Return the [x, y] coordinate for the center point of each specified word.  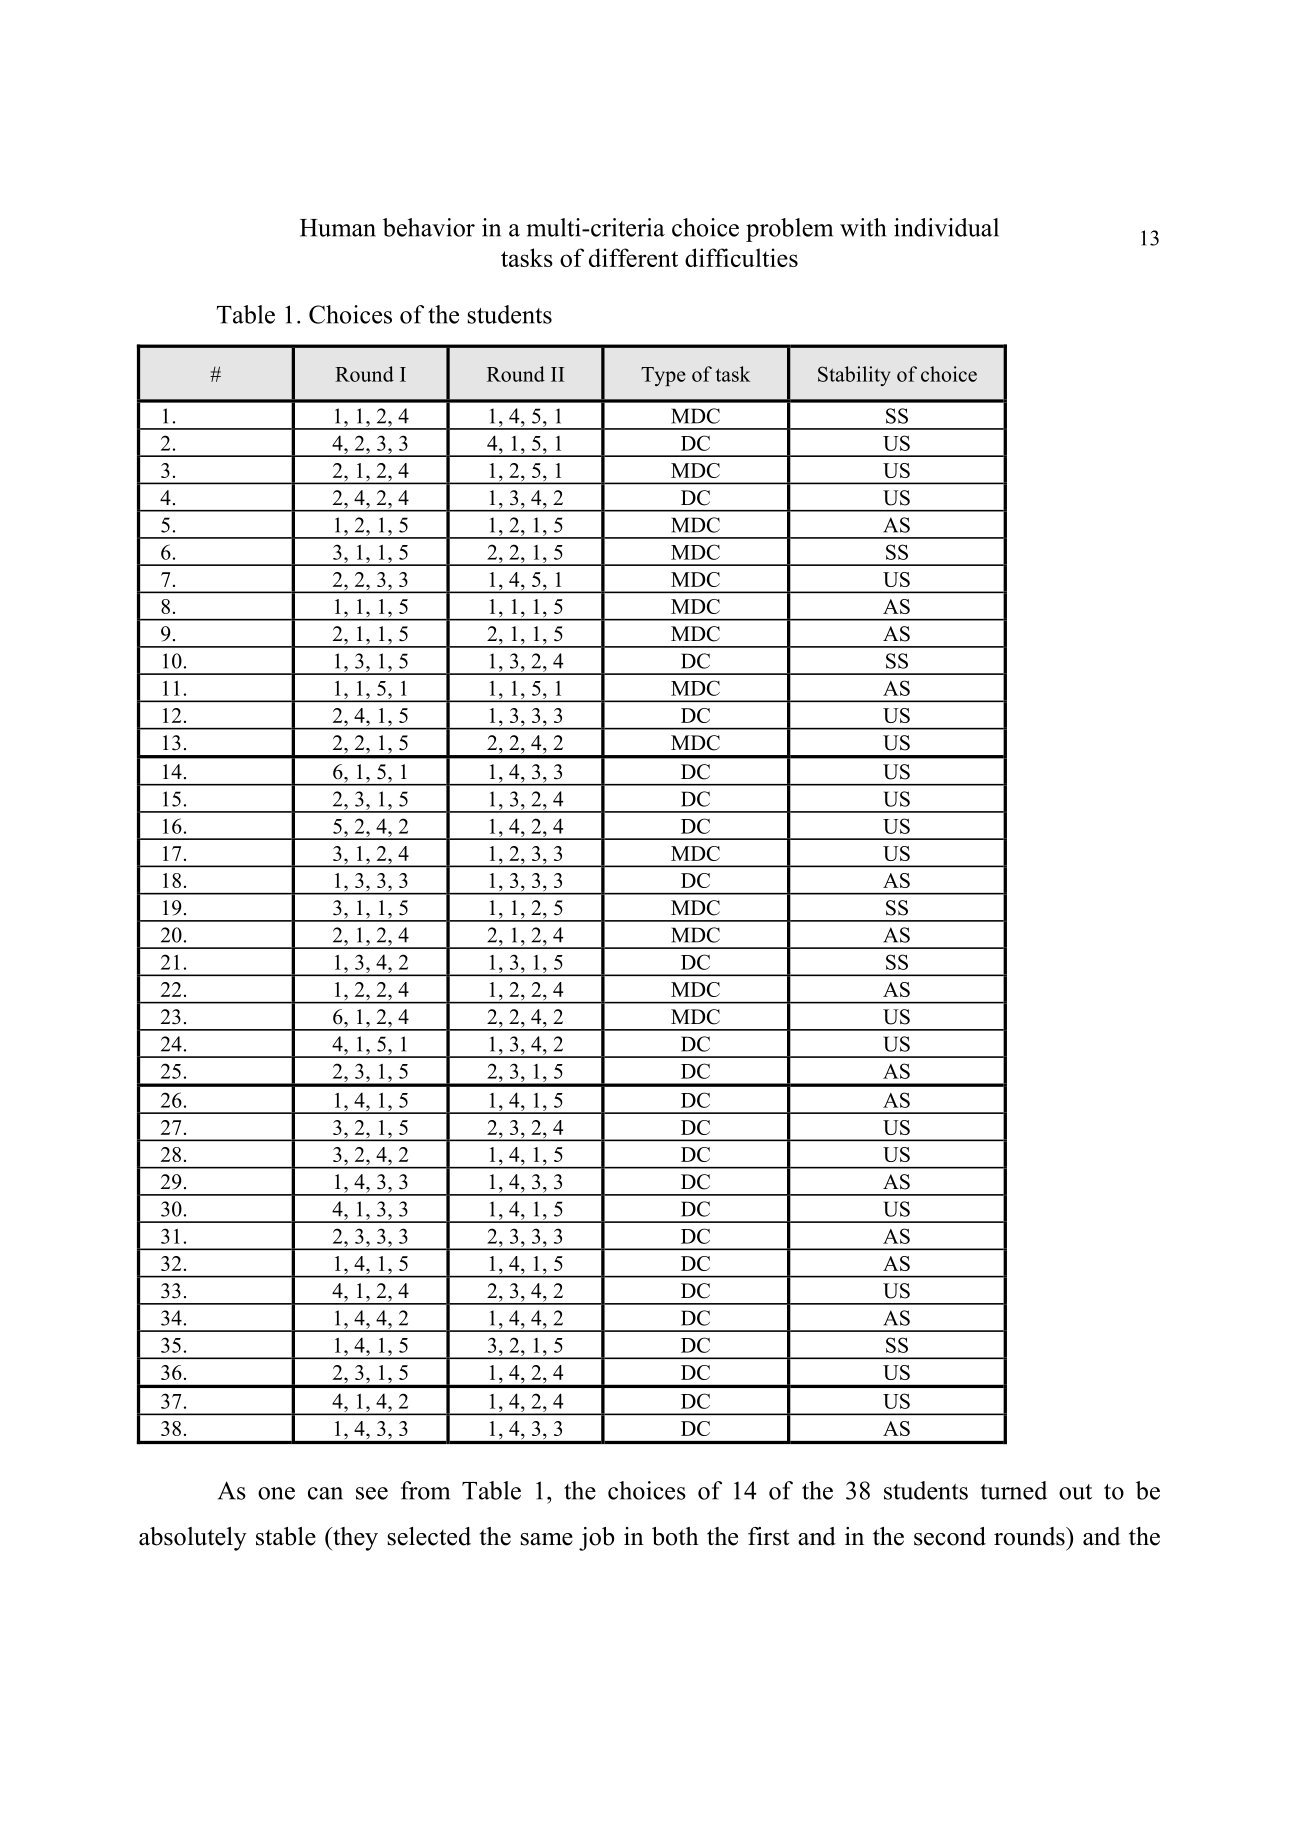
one [276, 1493]
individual [946, 227]
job [596, 1539]
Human [338, 228]
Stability [854, 376]
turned [1013, 1490]
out [1075, 1492]
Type [663, 376]
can [325, 1493]
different [633, 257]
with [863, 227]
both [675, 1536]
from [425, 1490]
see [372, 1493]
